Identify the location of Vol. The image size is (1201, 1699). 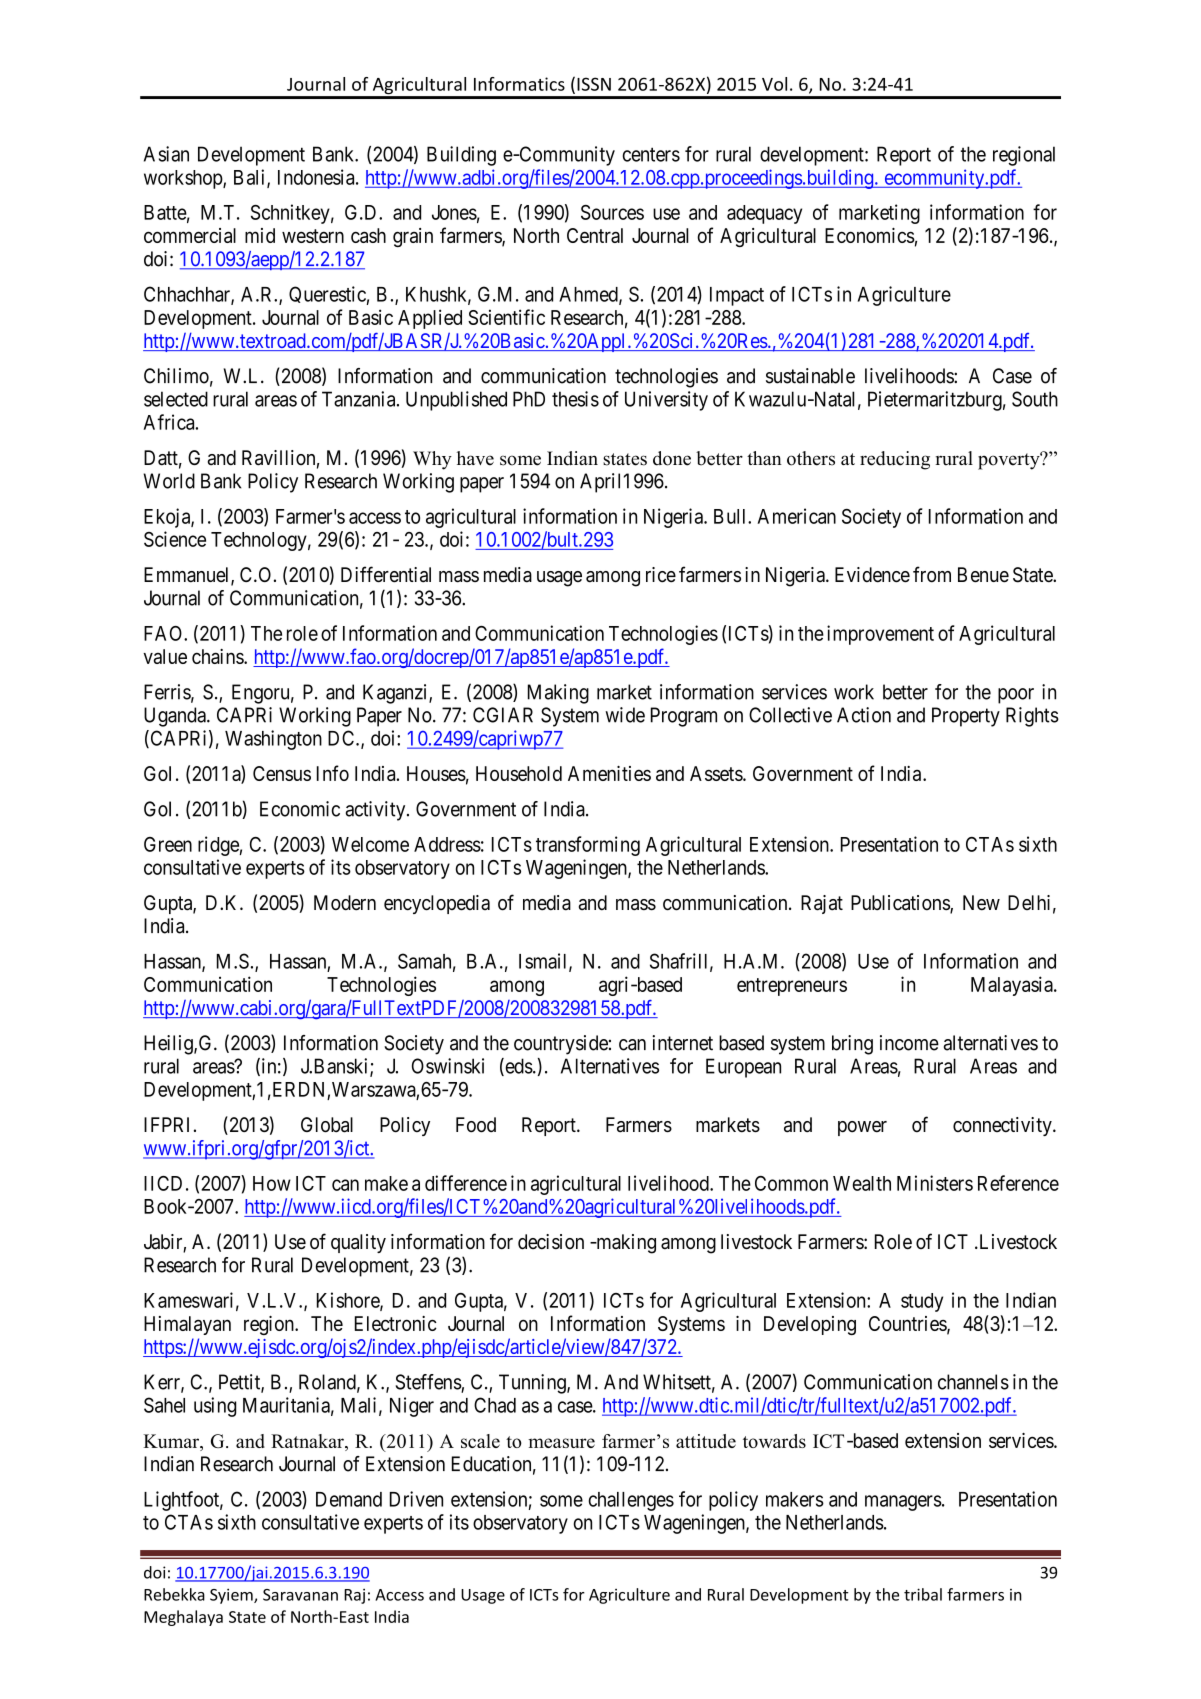
(774, 84).
